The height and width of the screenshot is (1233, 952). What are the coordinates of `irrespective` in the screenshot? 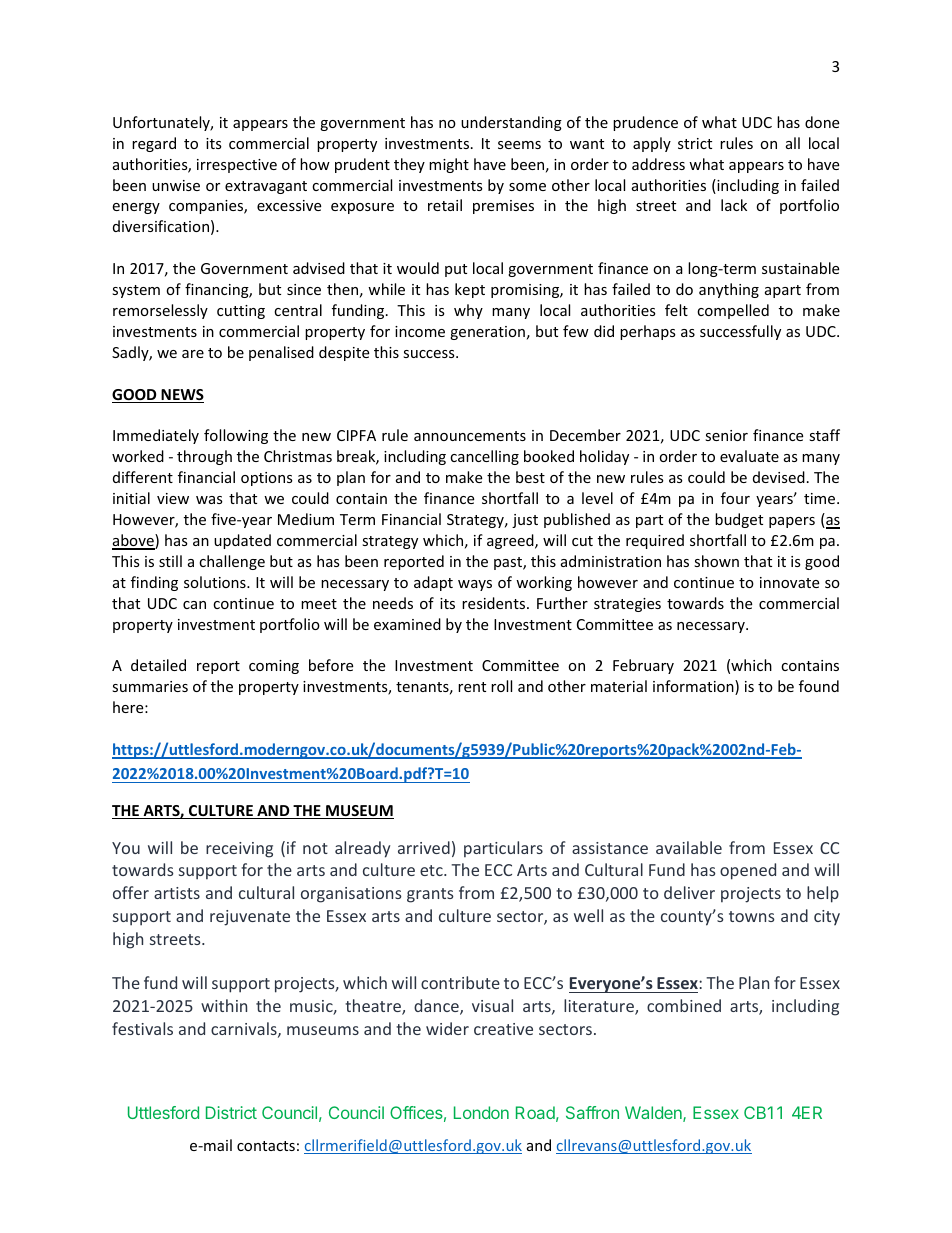 It's located at (237, 166).
